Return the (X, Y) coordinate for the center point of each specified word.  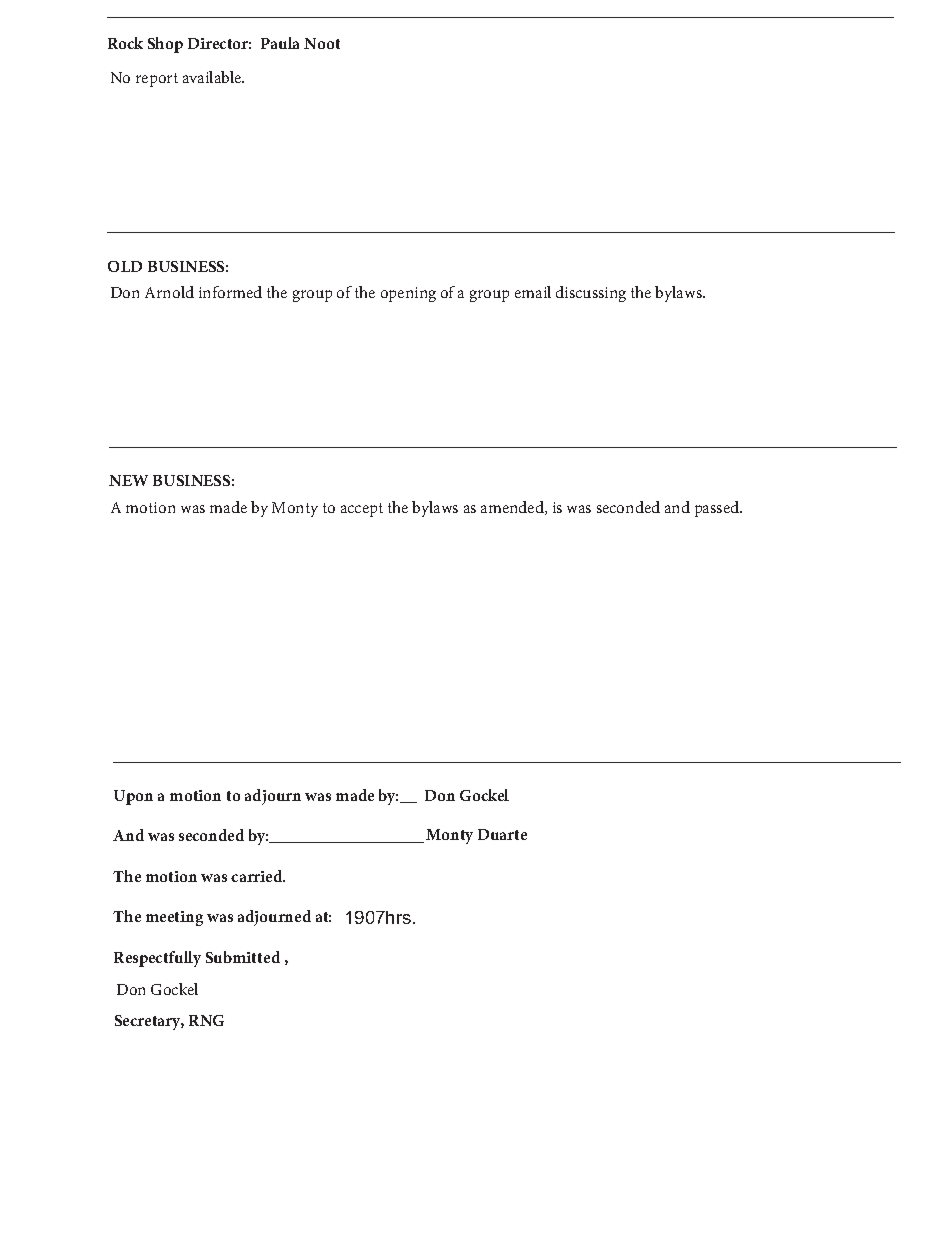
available (213, 77)
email (533, 292)
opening (408, 294)
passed (718, 509)
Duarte (502, 834)
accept (362, 510)
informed (230, 292)
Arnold (169, 292)
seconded (628, 507)
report (157, 80)
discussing (591, 294)
